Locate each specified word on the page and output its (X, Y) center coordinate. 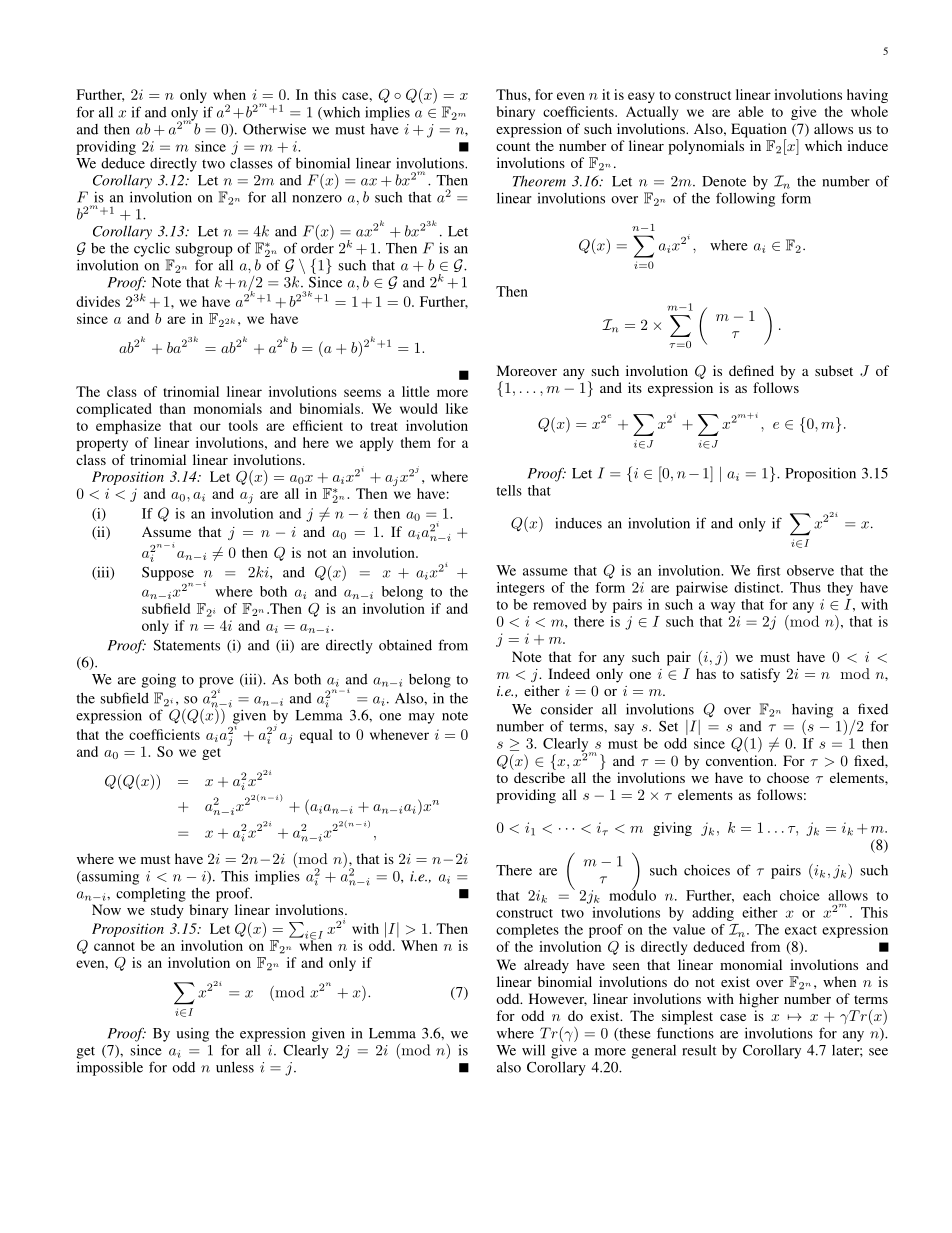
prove (216, 683)
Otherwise (274, 129)
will (533, 1050)
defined (751, 370)
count (513, 146)
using (192, 1035)
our (210, 427)
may (422, 718)
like (457, 408)
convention (741, 760)
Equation (759, 131)
